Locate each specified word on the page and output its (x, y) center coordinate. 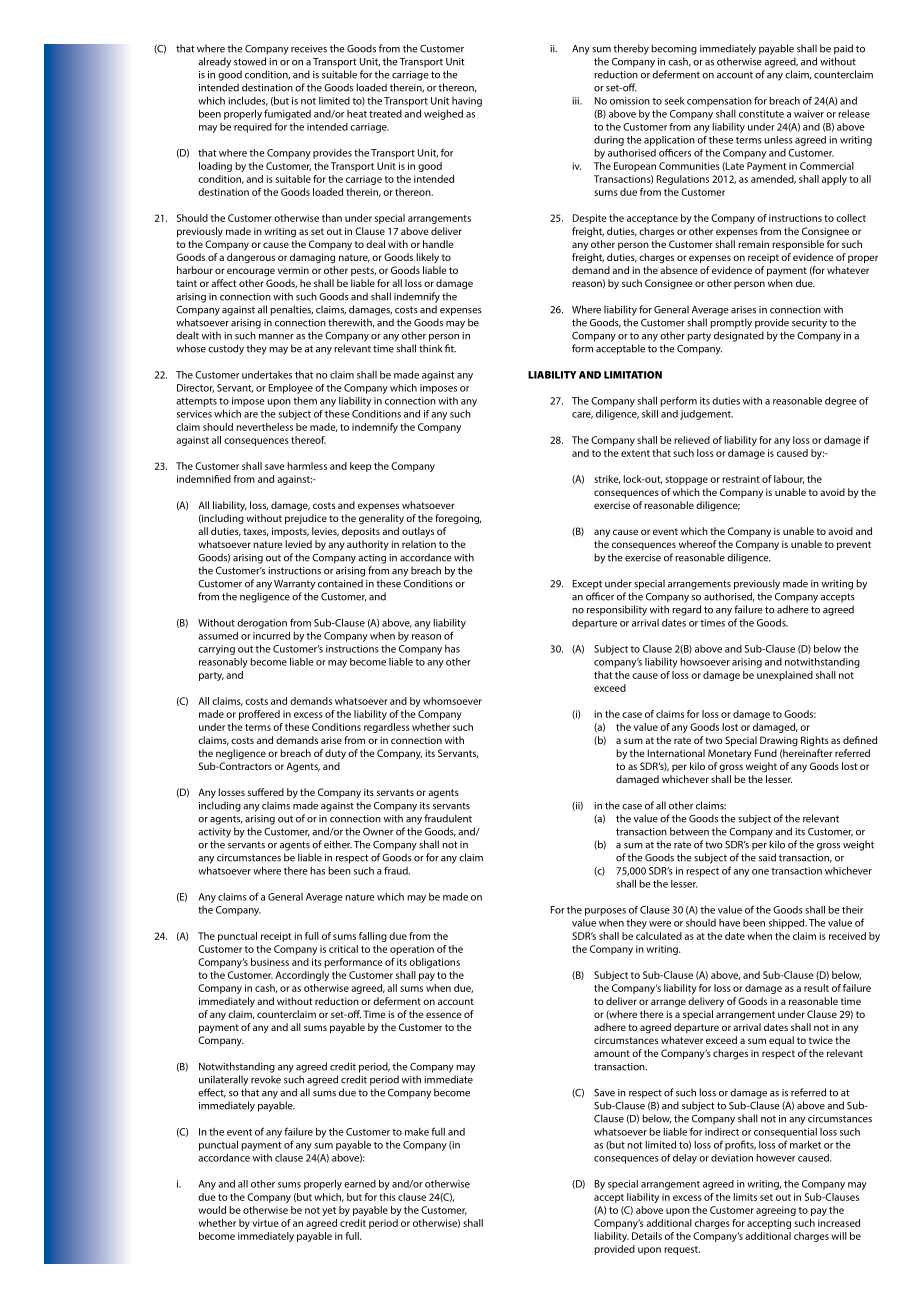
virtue (265, 1223)
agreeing (776, 1211)
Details (647, 1236)
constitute (761, 114)
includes (248, 101)
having (467, 102)
